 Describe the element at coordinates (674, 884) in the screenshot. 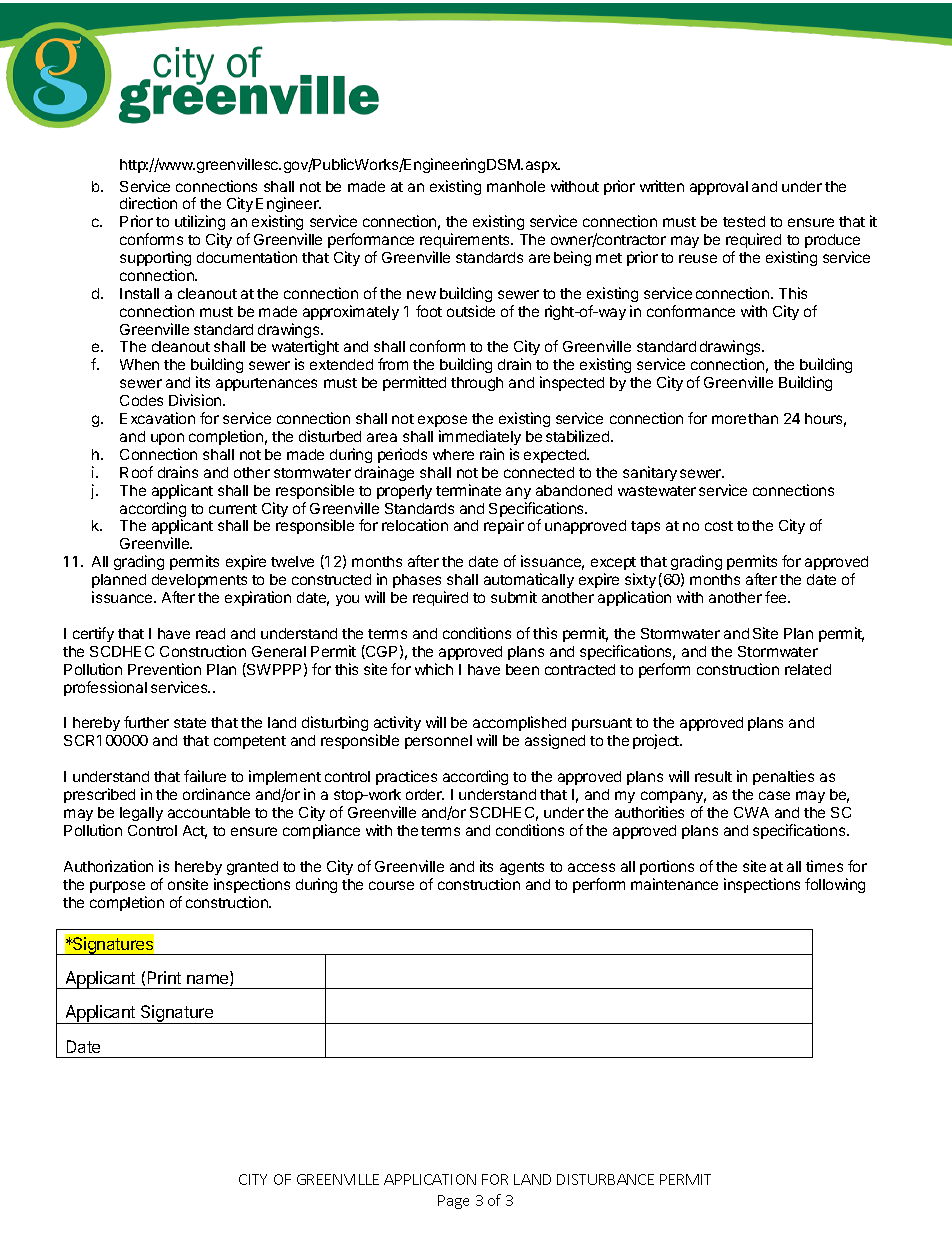

I see `maintenance` at that location.
